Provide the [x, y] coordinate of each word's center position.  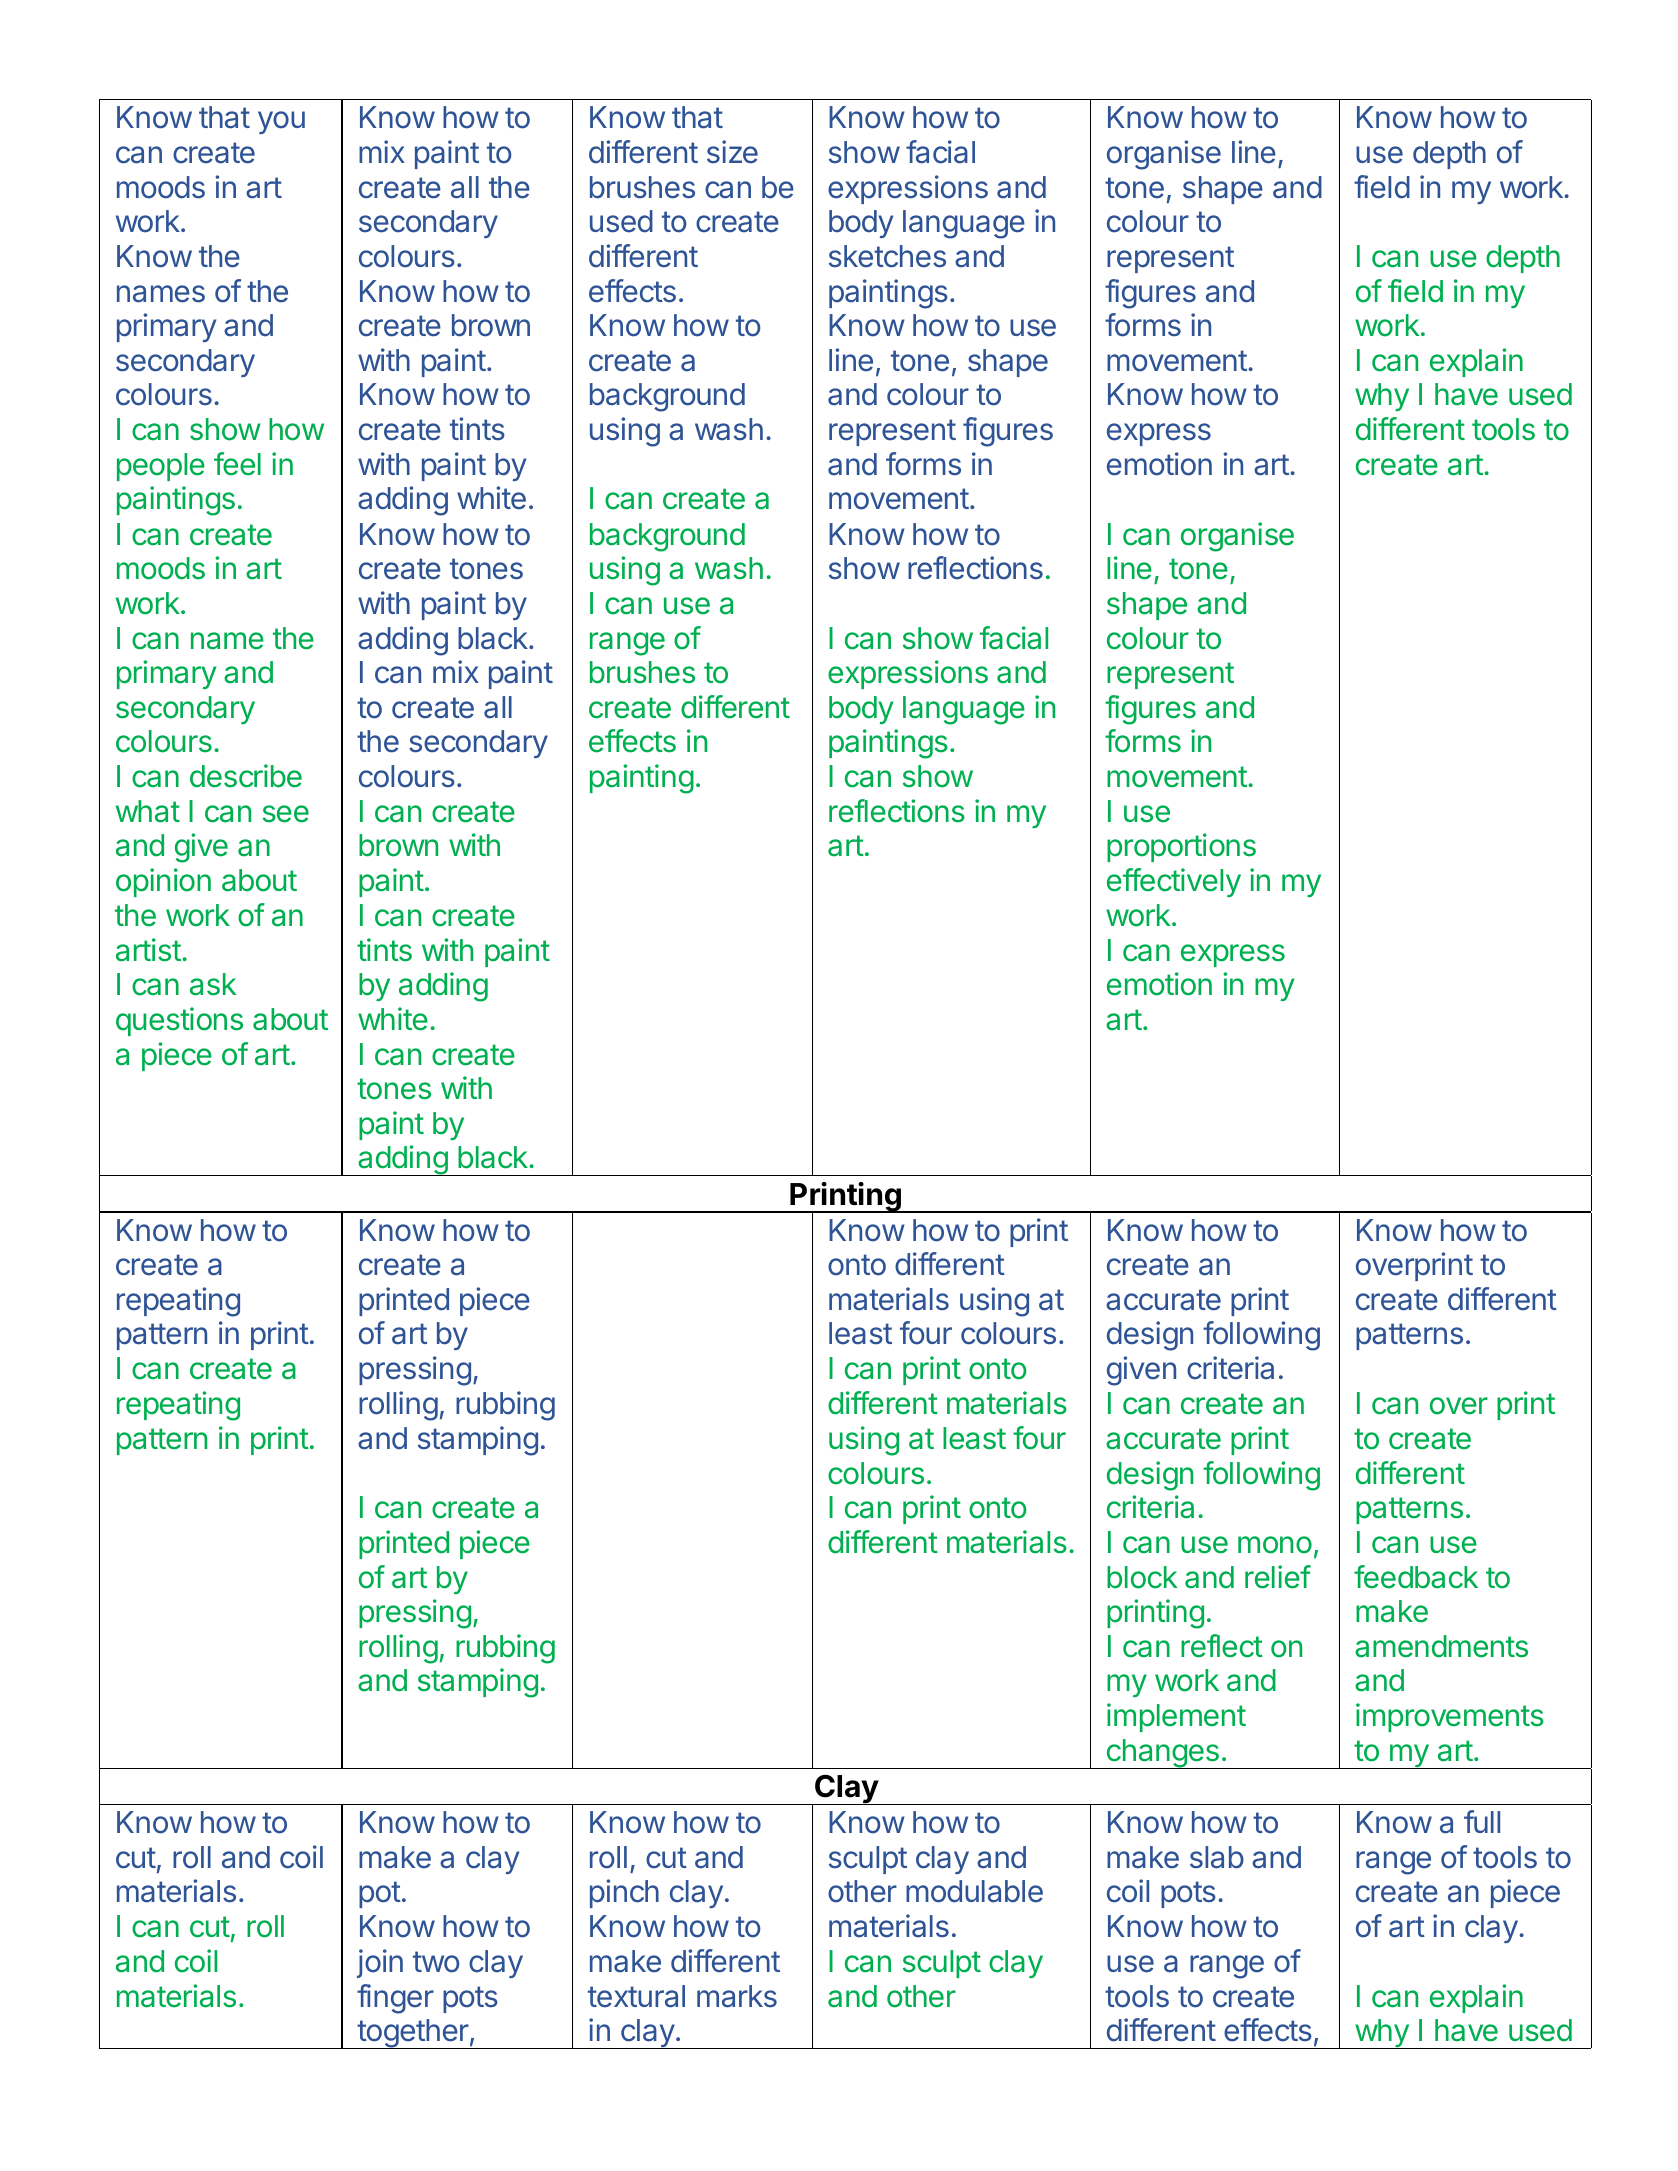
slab [1217, 1857]
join [380, 1963]
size [732, 152]
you [281, 122]
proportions [1181, 847]
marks [737, 1996]
